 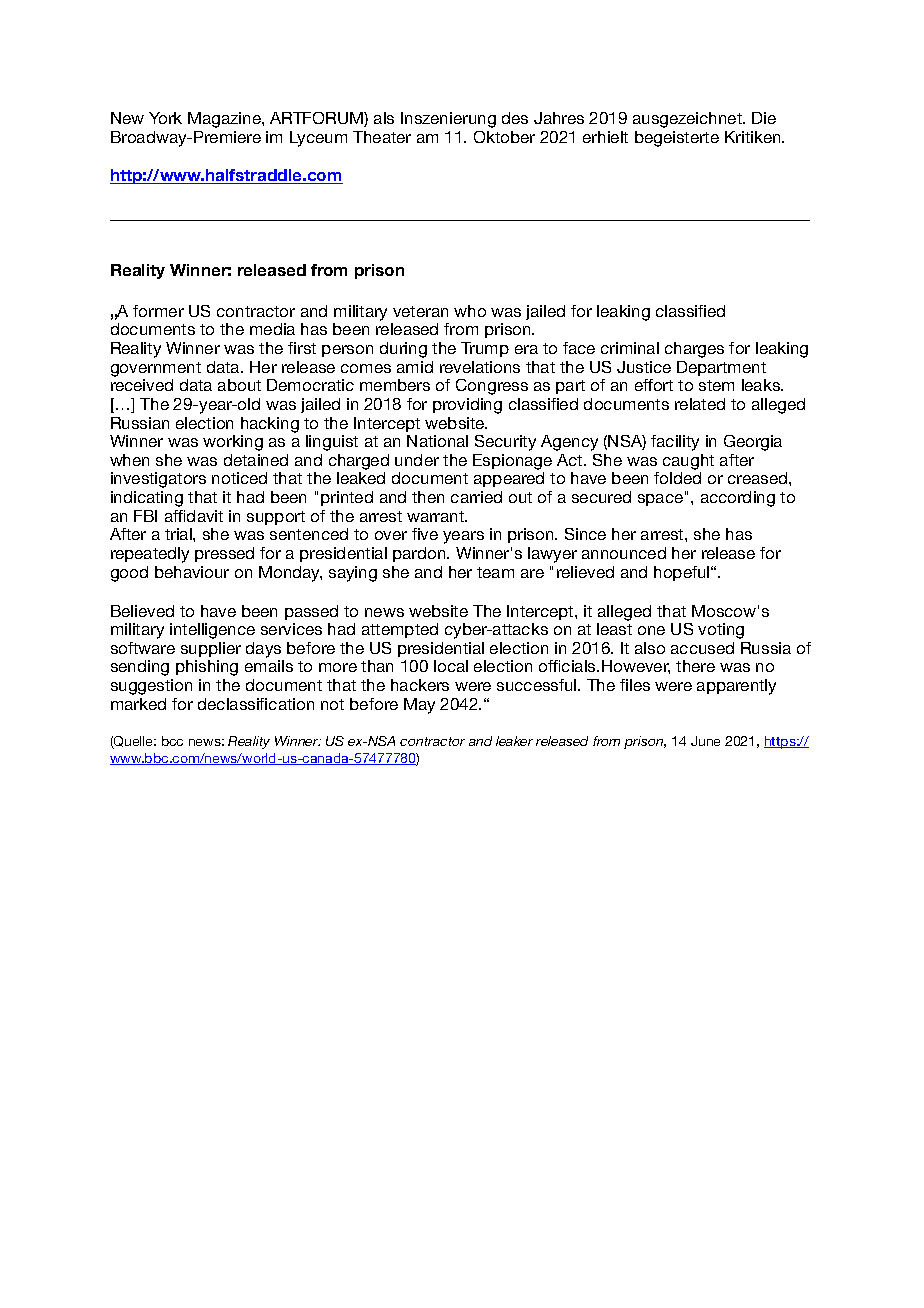 What do you see at coordinates (694, 350) in the page?
I see `charges` at bounding box center [694, 350].
